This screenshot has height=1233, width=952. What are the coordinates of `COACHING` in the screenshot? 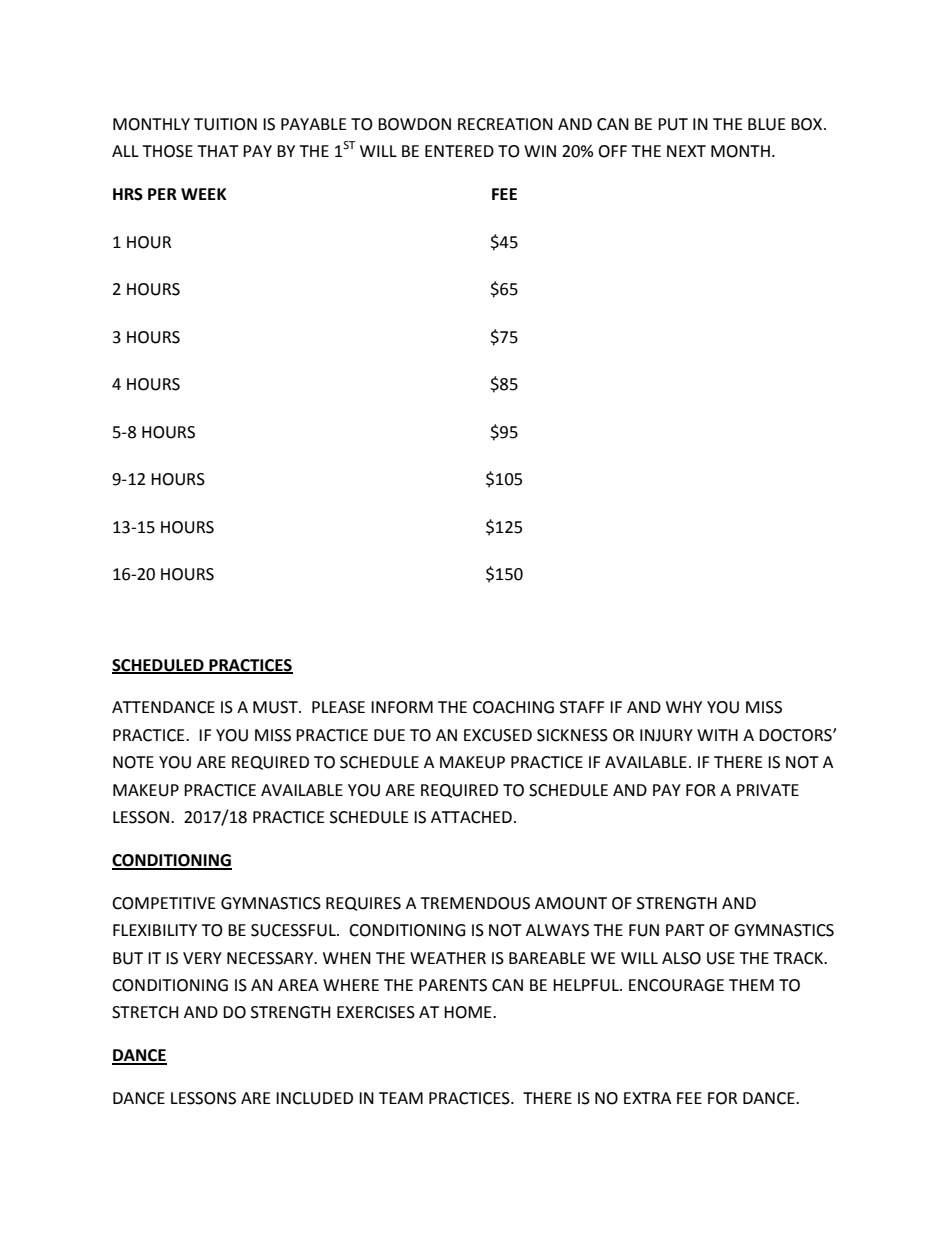 It's located at (513, 707).
